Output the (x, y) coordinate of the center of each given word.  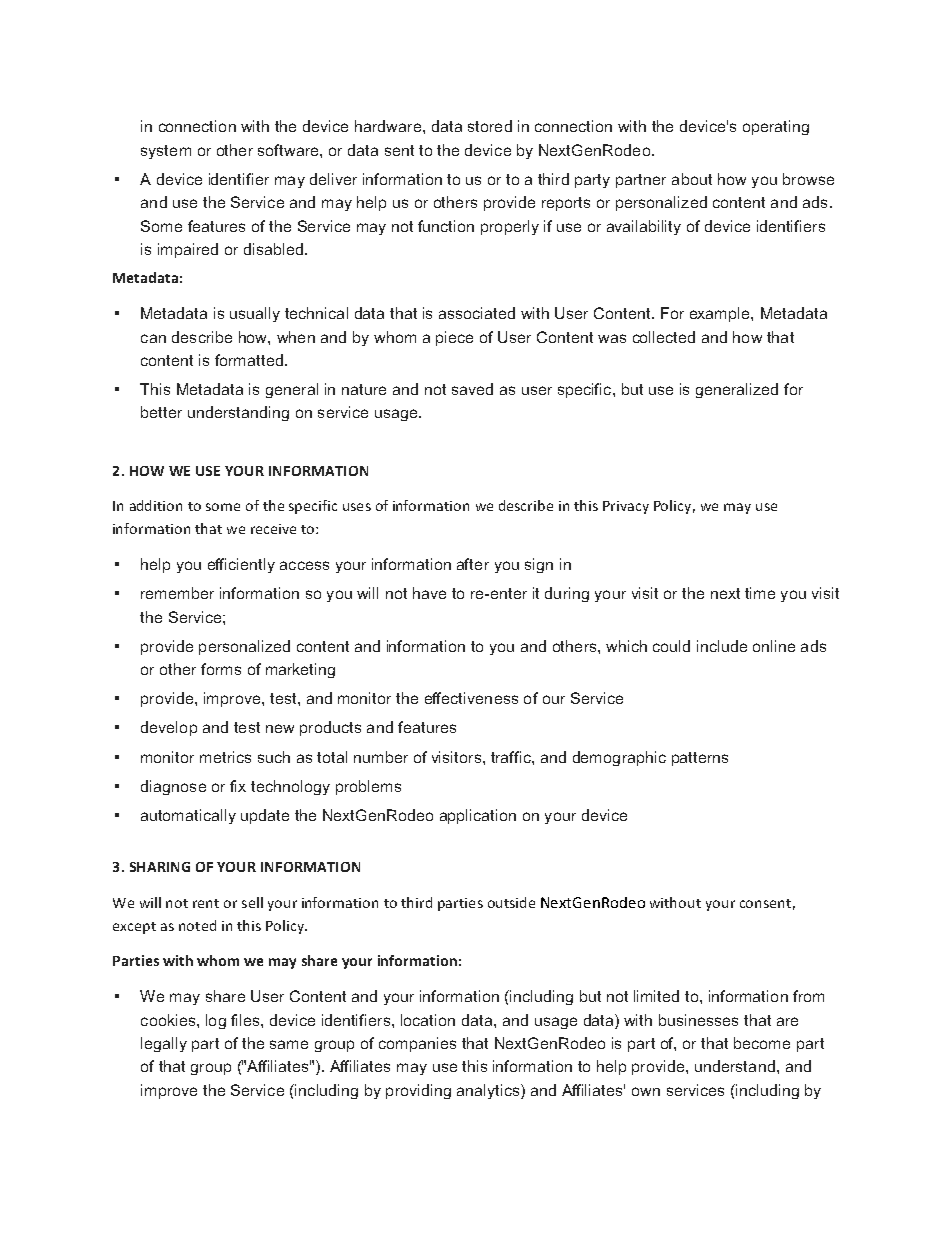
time (760, 593)
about (692, 179)
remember (177, 593)
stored (490, 126)
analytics (489, 1091)
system (166, 152)
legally (164, 1044)
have (429, 593)
